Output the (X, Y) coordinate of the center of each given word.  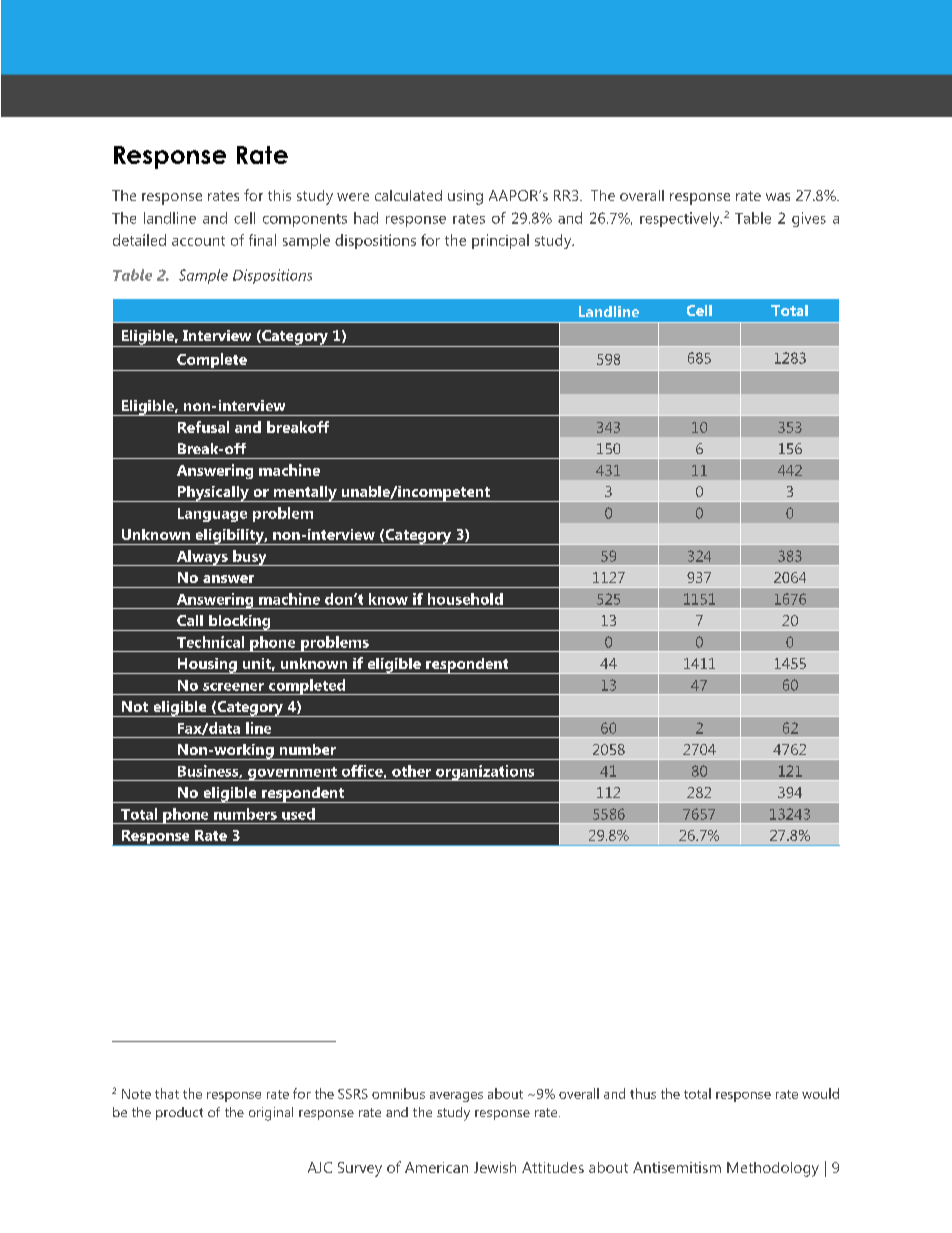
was (778, 197)
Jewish (495, 1167)
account (198, 241)
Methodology (773, 1169)
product (179, 1113)
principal (500, 241)
